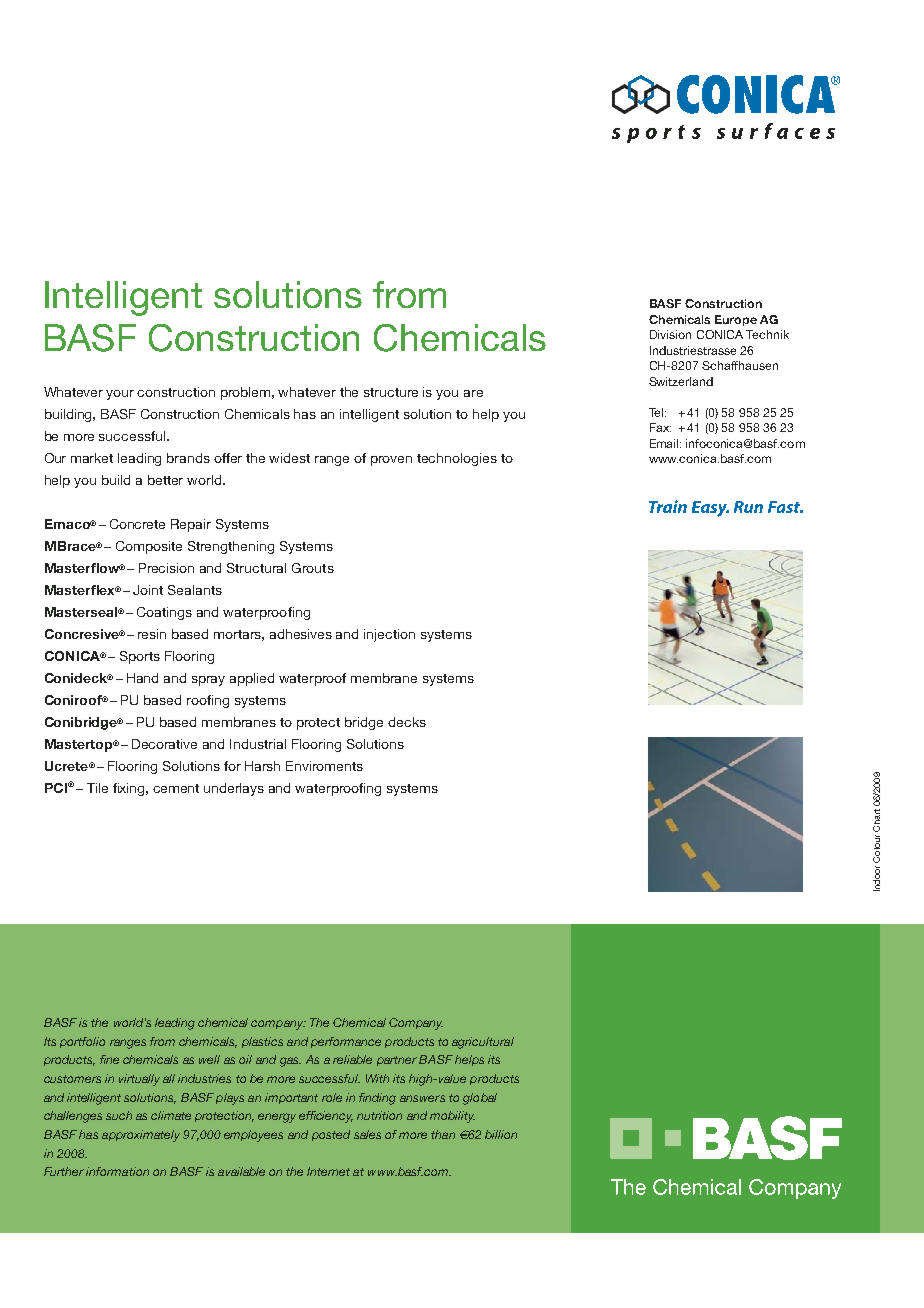 This screenshot has height=1308, width=924. Describe the element at coordinates (665, 443) in the screenshot. I see `Email` at that location.
